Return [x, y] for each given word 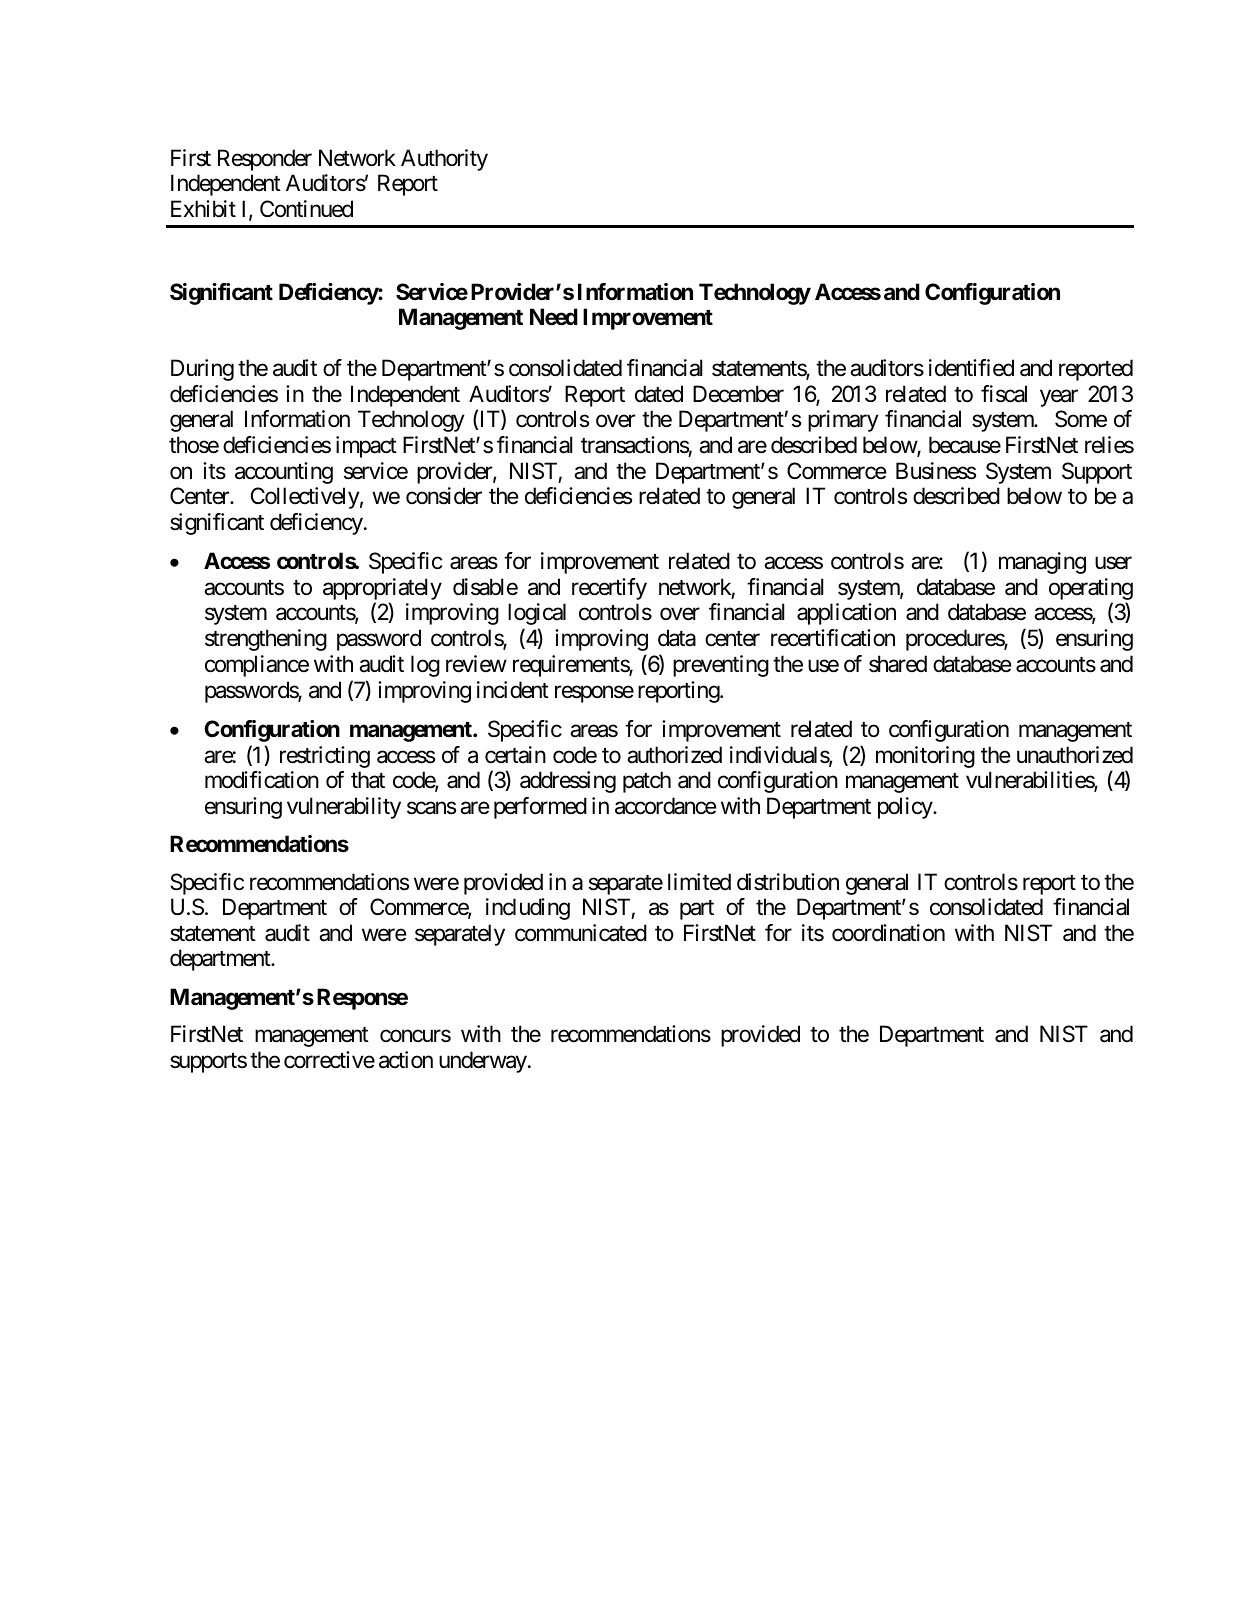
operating [1091, 590]
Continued [306, 209]
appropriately [382, 590]
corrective [329, 1060]
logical [537, 614]
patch [647, 782]
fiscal [1004, 394]
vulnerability [344, 808]
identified [971, 368]
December [738, 394]
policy [906, 808]
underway [483, 1062]
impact [366, 447]
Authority [444, 160]
